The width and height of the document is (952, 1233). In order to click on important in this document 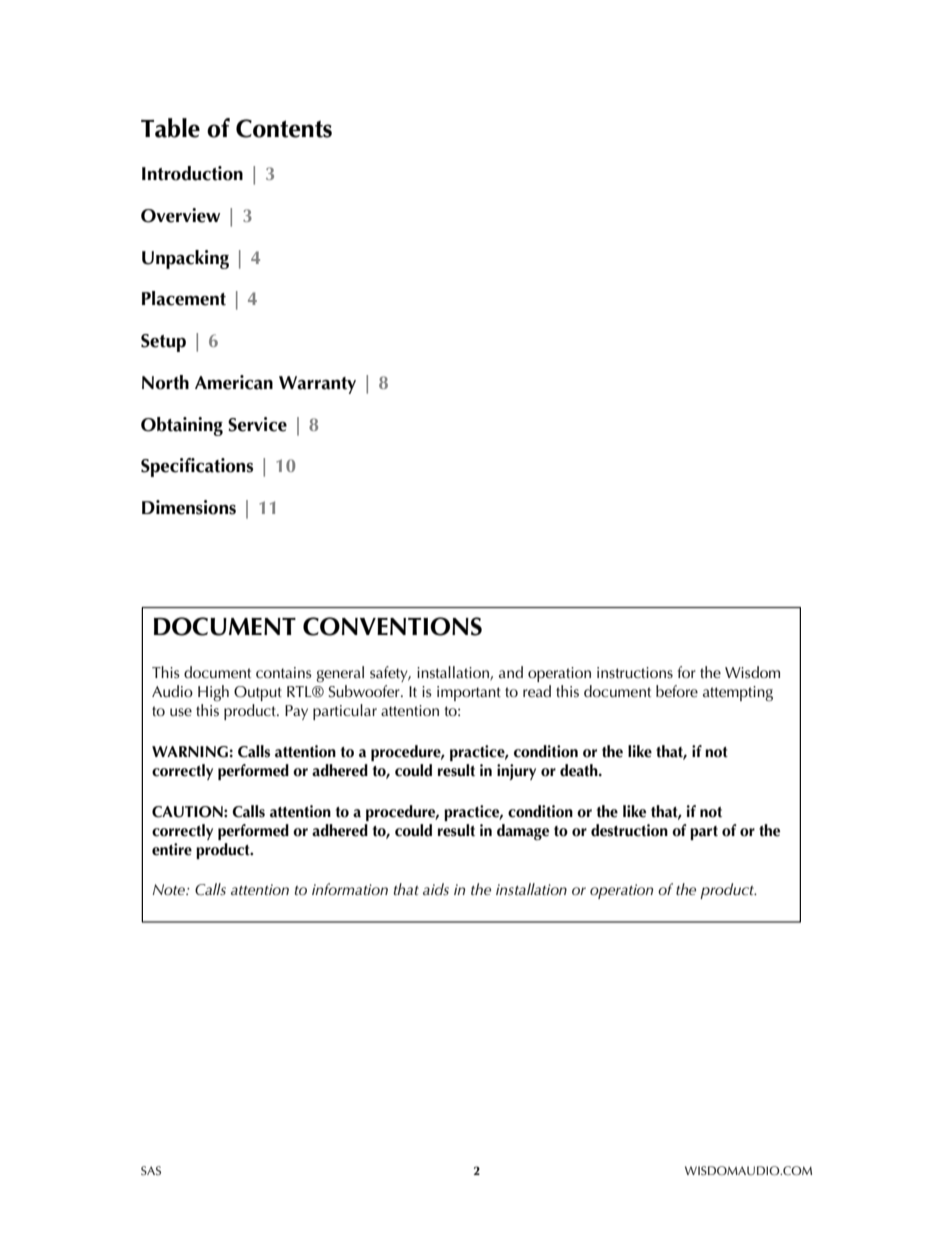, I will do `click(469, 693)`.
